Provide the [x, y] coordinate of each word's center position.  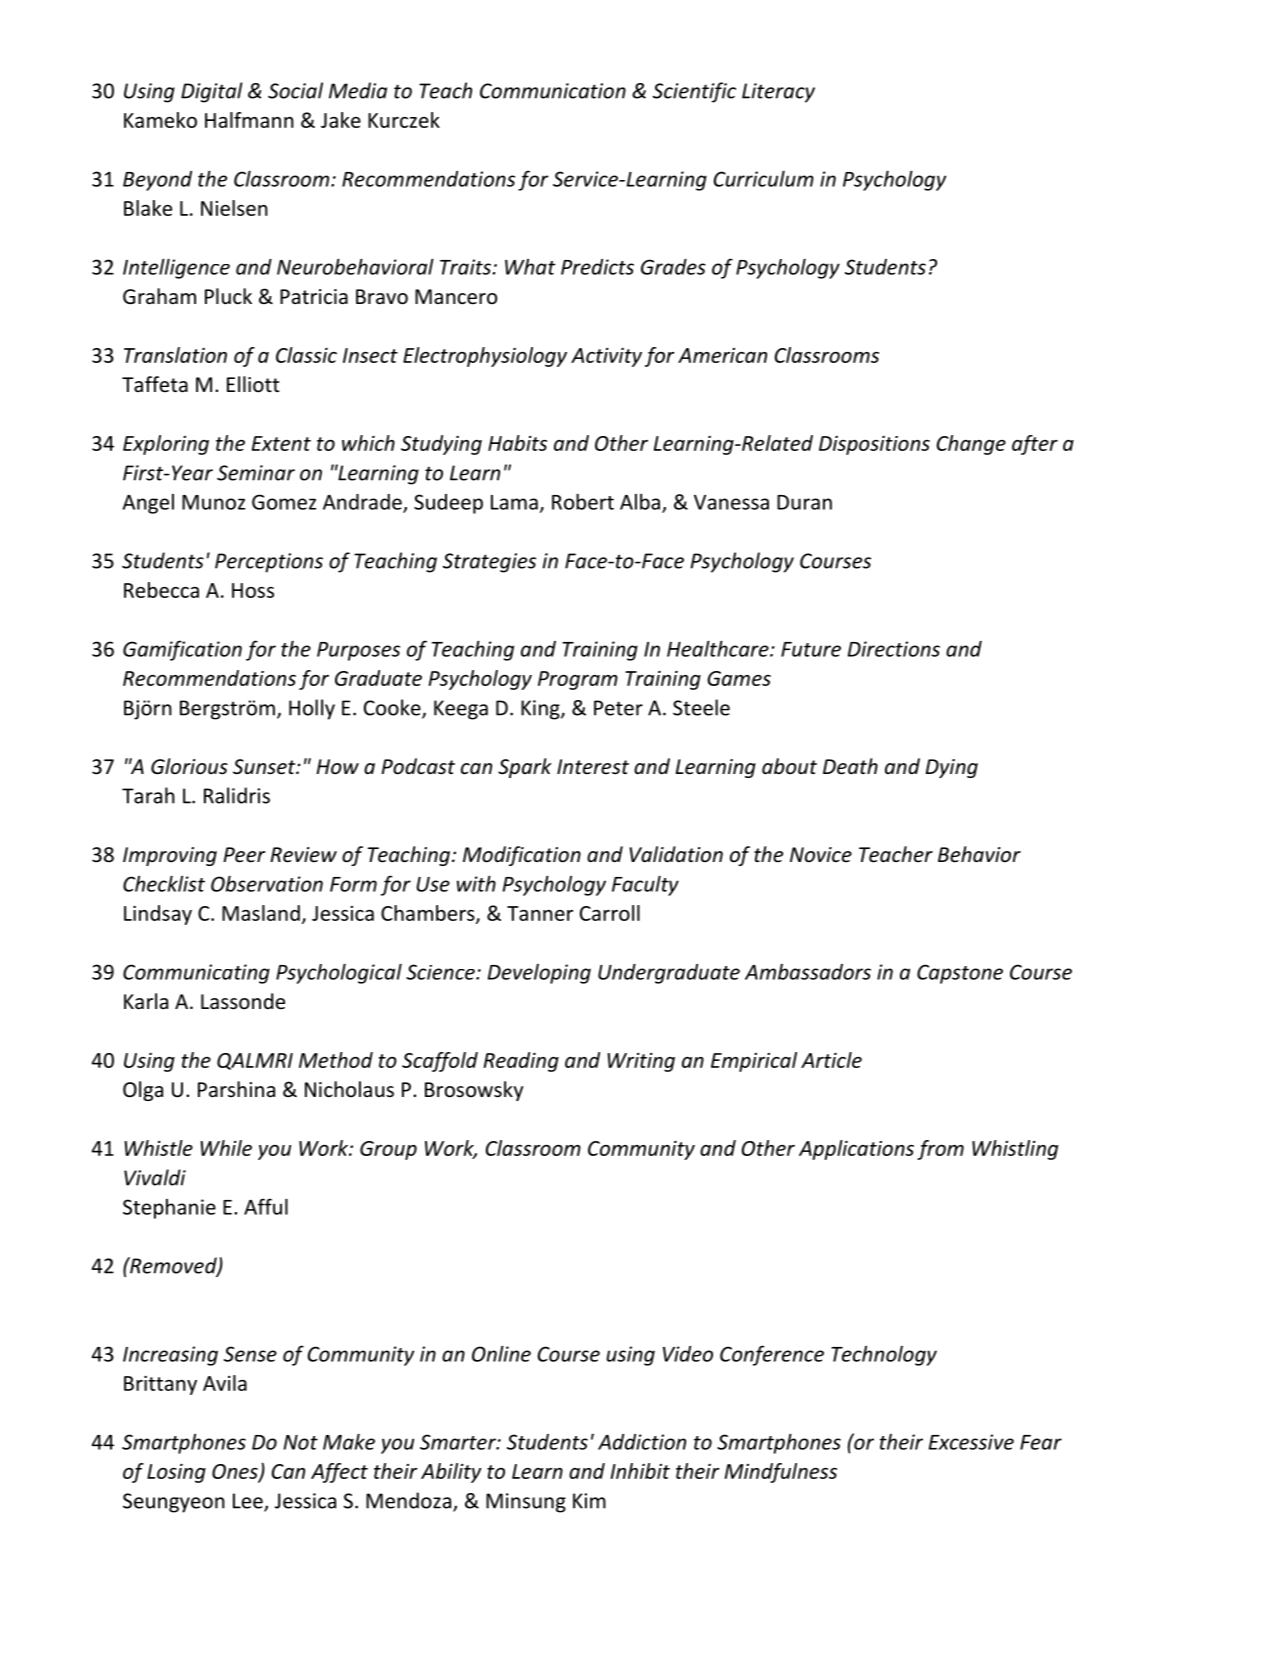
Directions [894, 649]
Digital [212, 92]
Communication [553, 91]
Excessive [971, 1442]
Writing [641, 1062]
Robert [583, 502]
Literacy [778, 93]
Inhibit [640, 1471]
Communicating [196, 974]
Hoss [253, 590]
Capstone [960, 974]
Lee [249, 1502]
